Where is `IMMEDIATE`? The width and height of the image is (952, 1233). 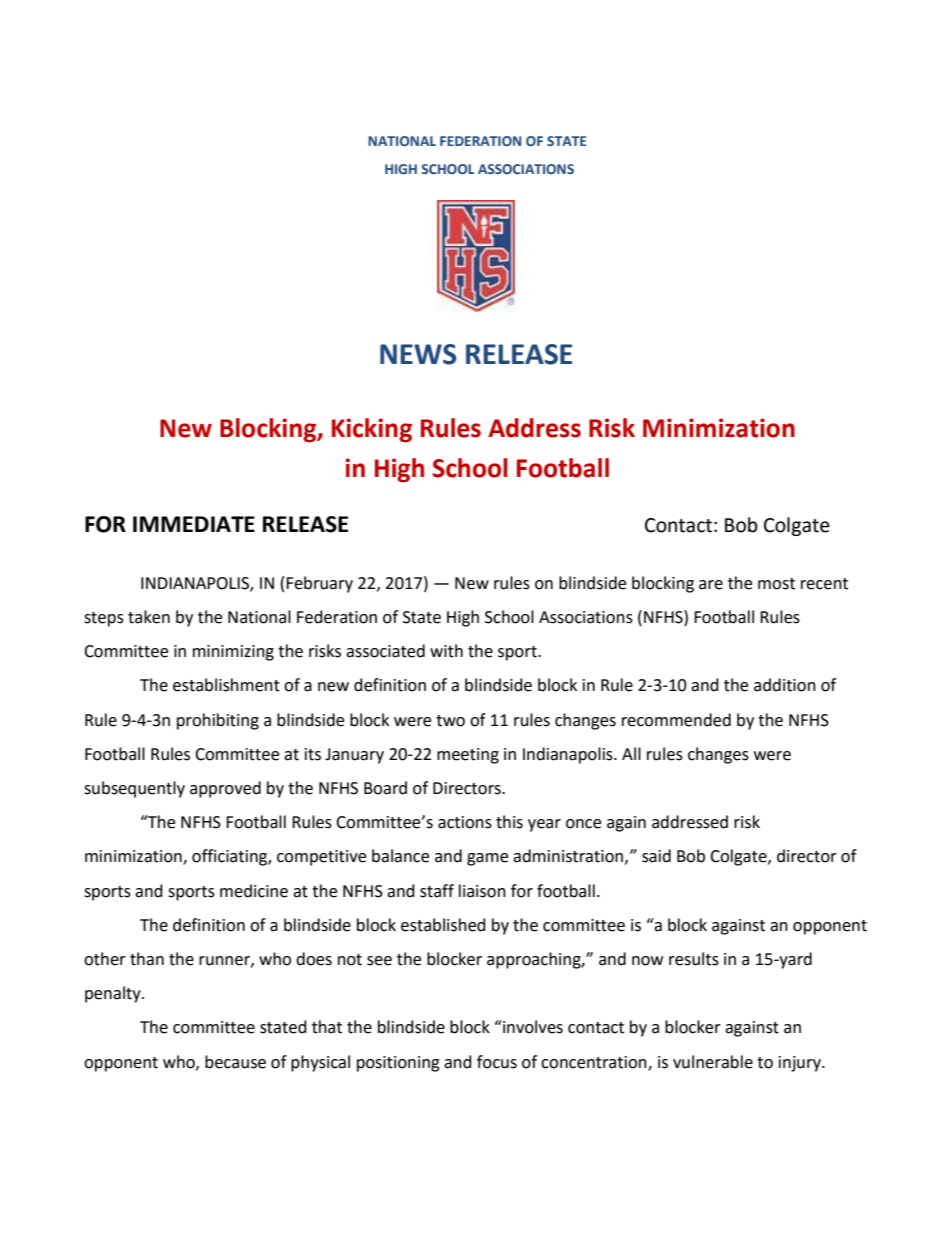 IMMEDIATE is located at coordinates (194, 524).
